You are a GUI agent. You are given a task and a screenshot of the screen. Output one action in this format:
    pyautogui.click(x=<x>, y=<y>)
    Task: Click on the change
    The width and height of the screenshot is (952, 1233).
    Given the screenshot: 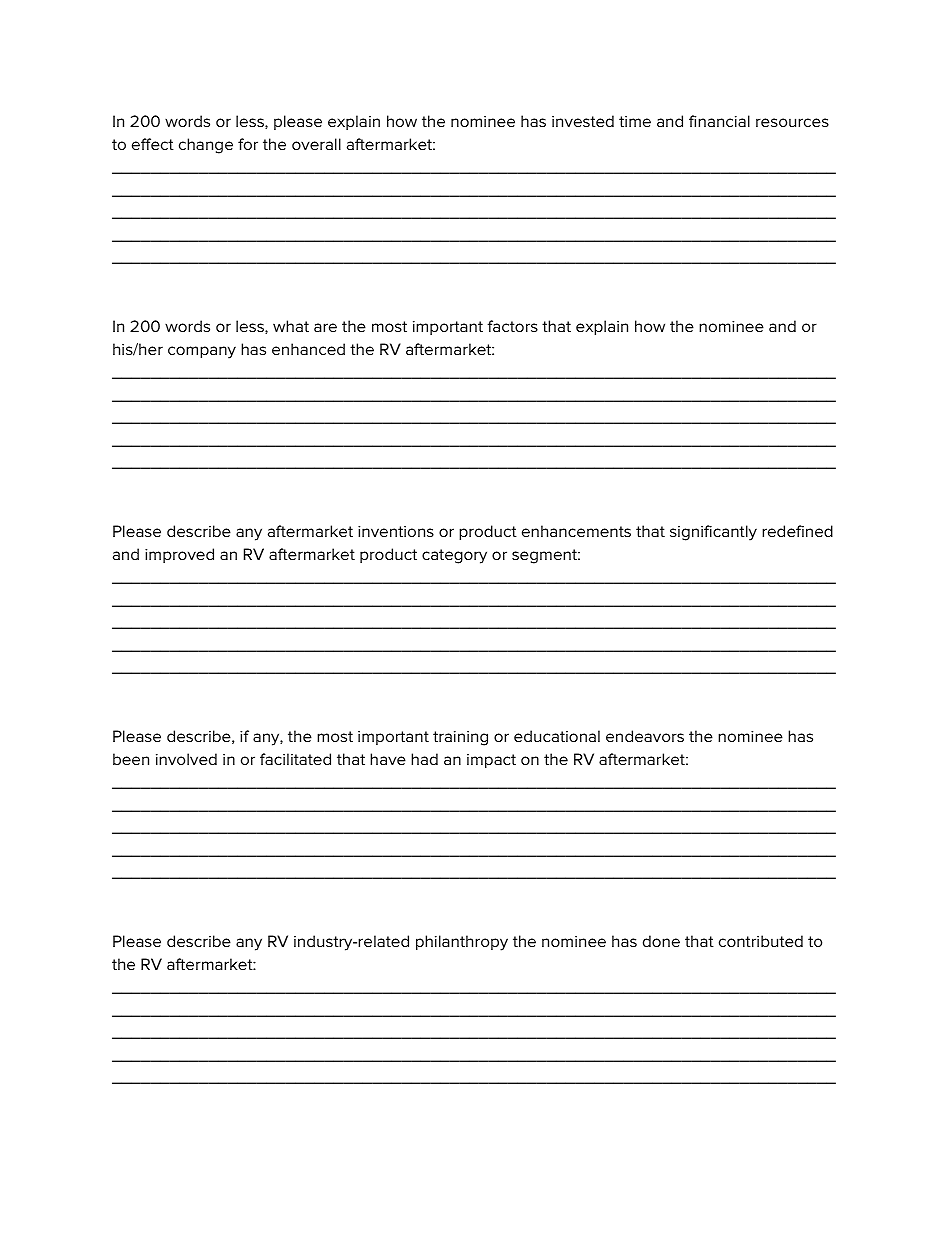 What is the action you would take?
    pyautogui.click(x=206, y=146)
